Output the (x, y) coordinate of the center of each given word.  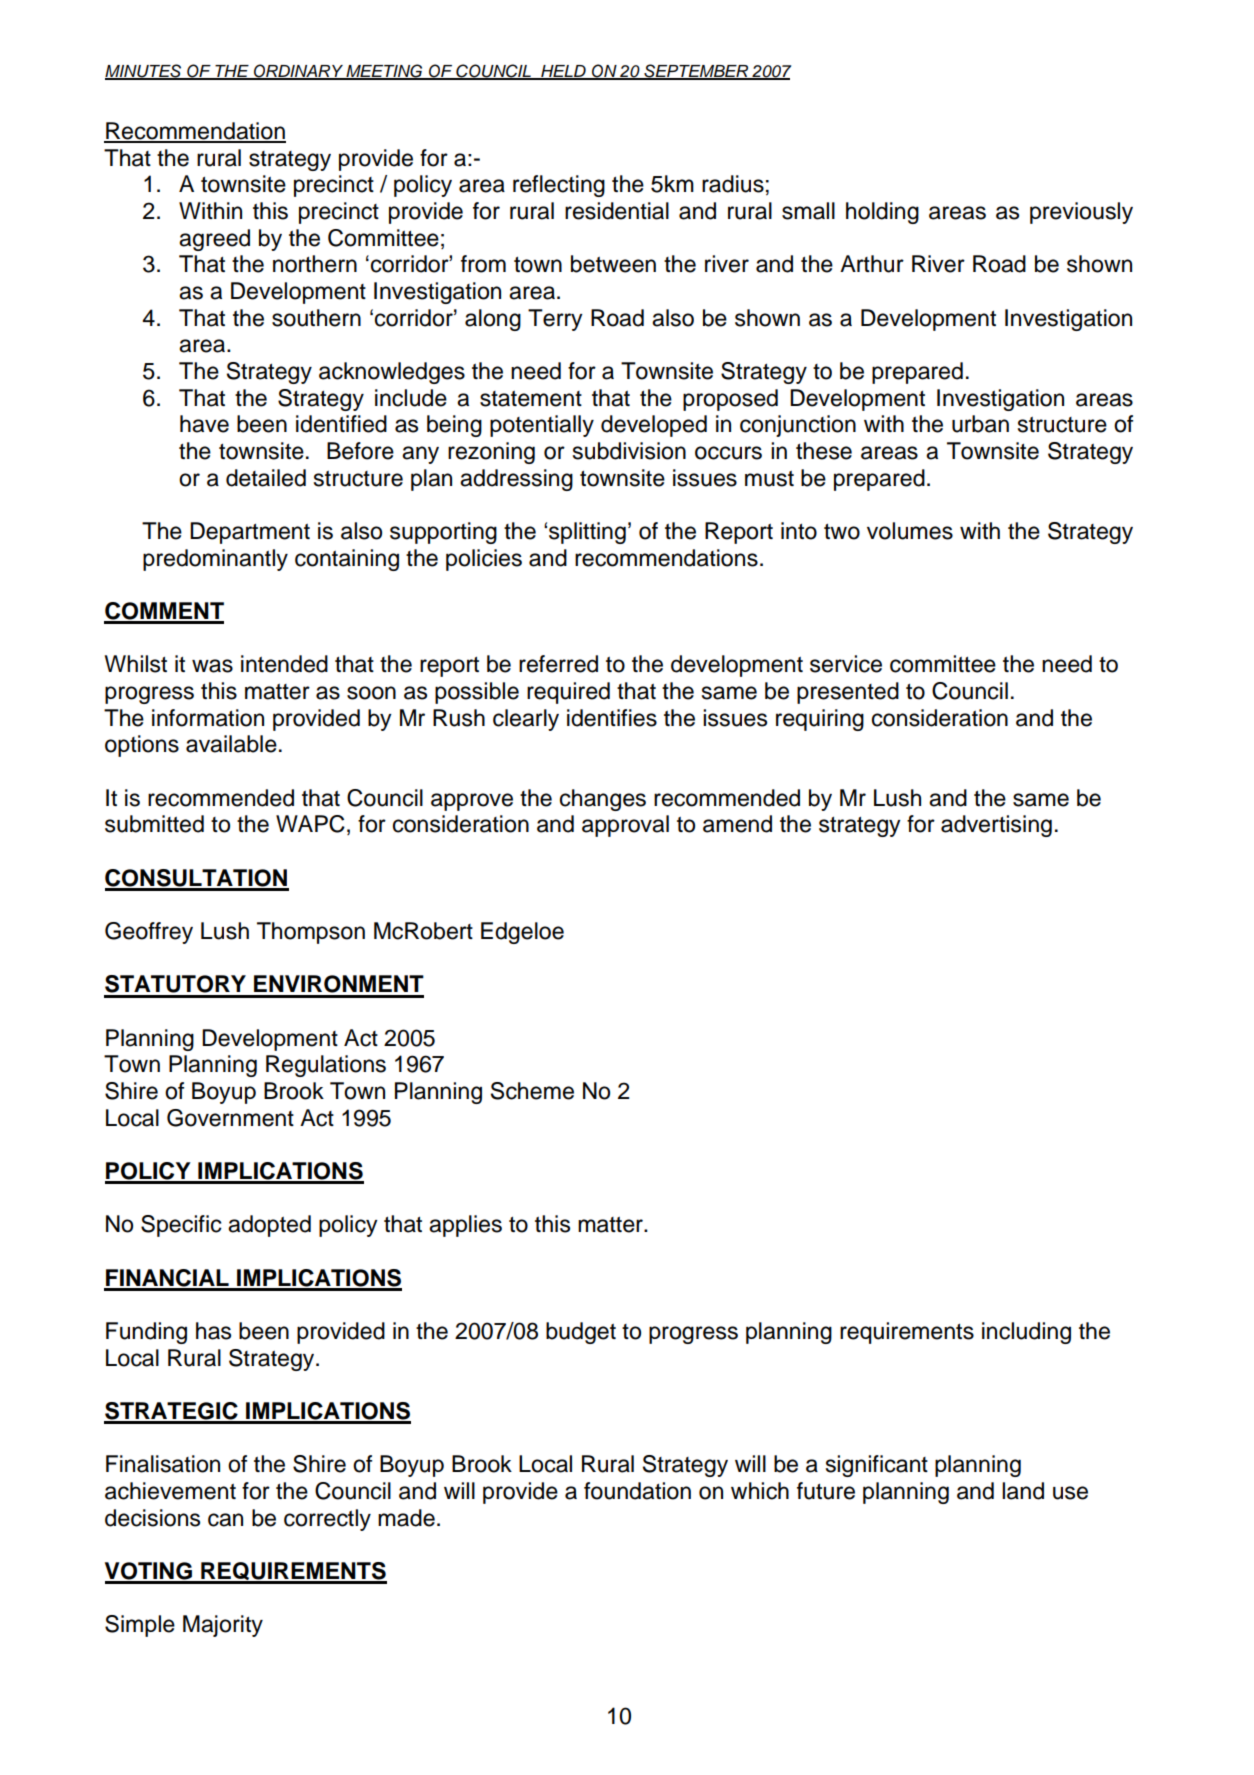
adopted (269, 1226)
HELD (563, 72)
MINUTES (144, 71)
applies (465, 1226)
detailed (266, 478)
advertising (996, 826)
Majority (223, 1626)
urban (980, 424)
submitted (154, 824)
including (1026, 1333)
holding (882, 213)
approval (625, 826)
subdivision (629, 451)
